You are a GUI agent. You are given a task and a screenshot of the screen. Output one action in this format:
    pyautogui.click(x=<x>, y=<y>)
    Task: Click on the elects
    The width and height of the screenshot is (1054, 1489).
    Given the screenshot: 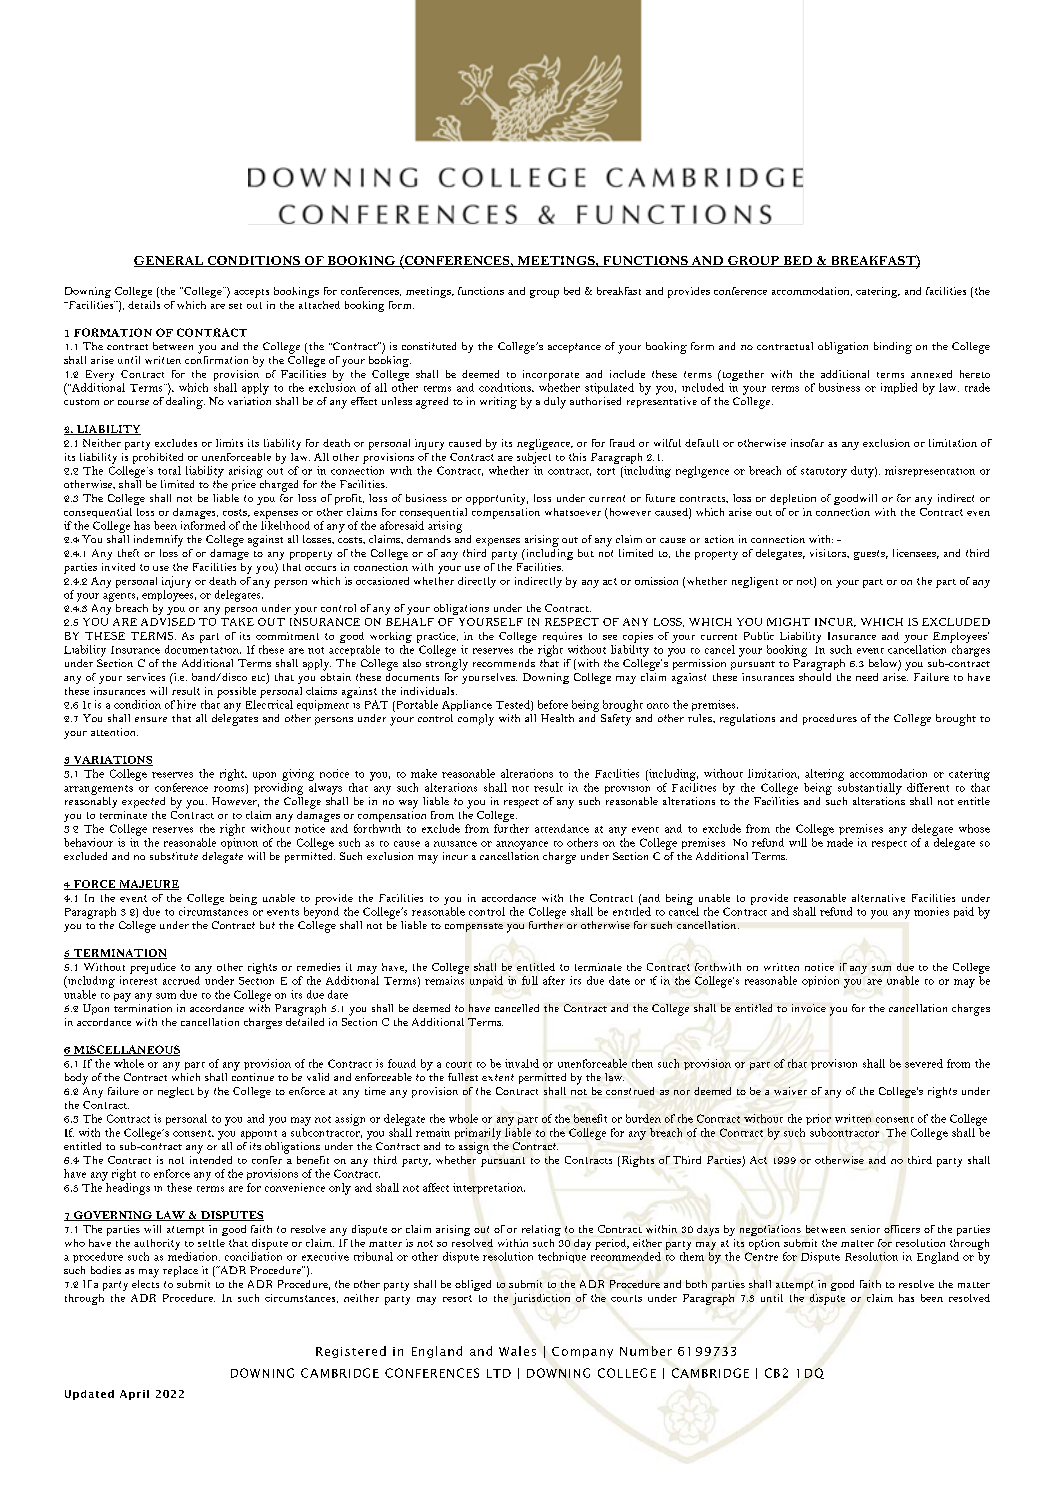 What is the action you would take?
    pyautogui.click(x=145, y=1282)
